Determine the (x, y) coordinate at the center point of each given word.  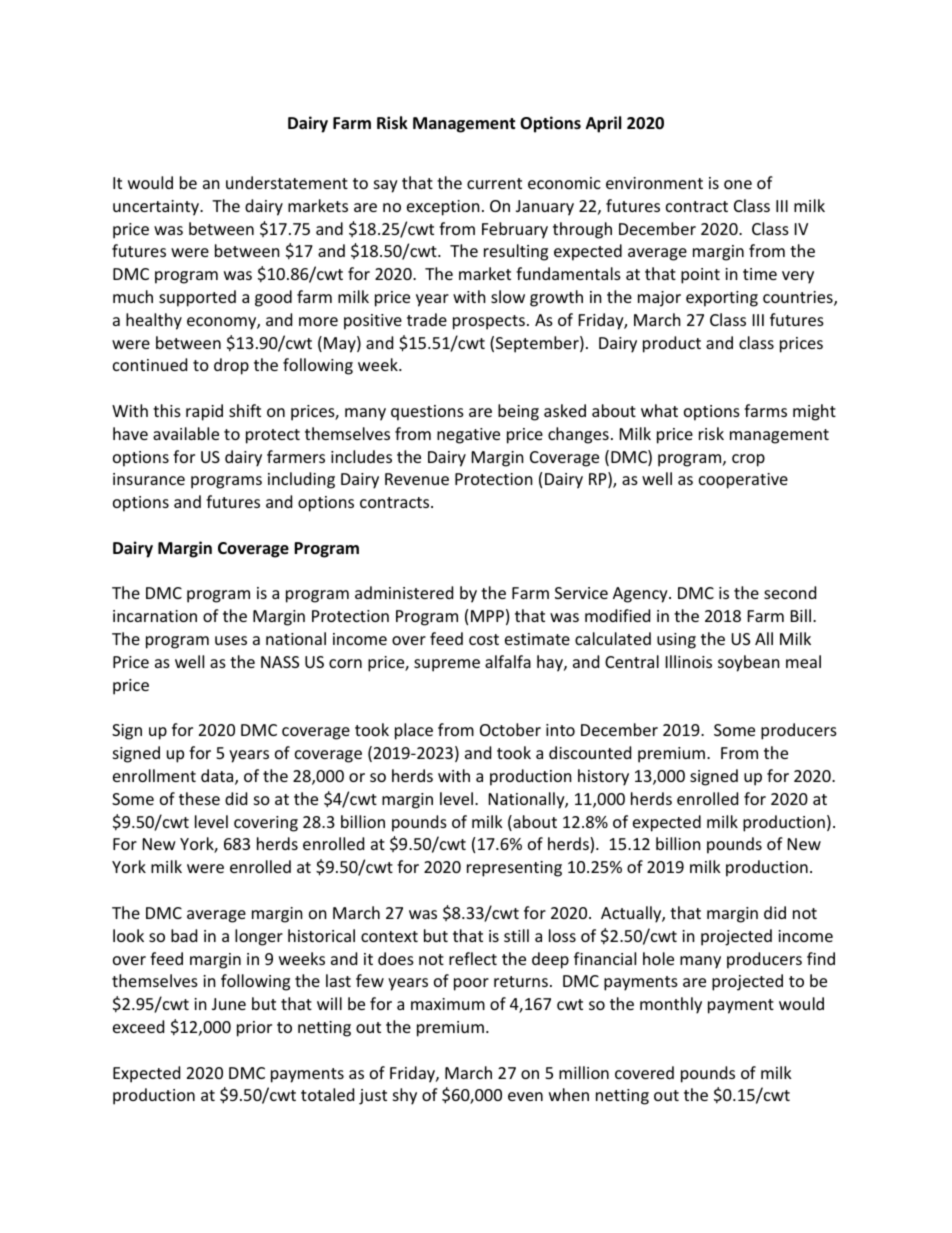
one (738, 184)
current (494, 183)
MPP (487, 616)
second (790, 592)
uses (231, 640)
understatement (287, 182)
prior (254, 1029)
